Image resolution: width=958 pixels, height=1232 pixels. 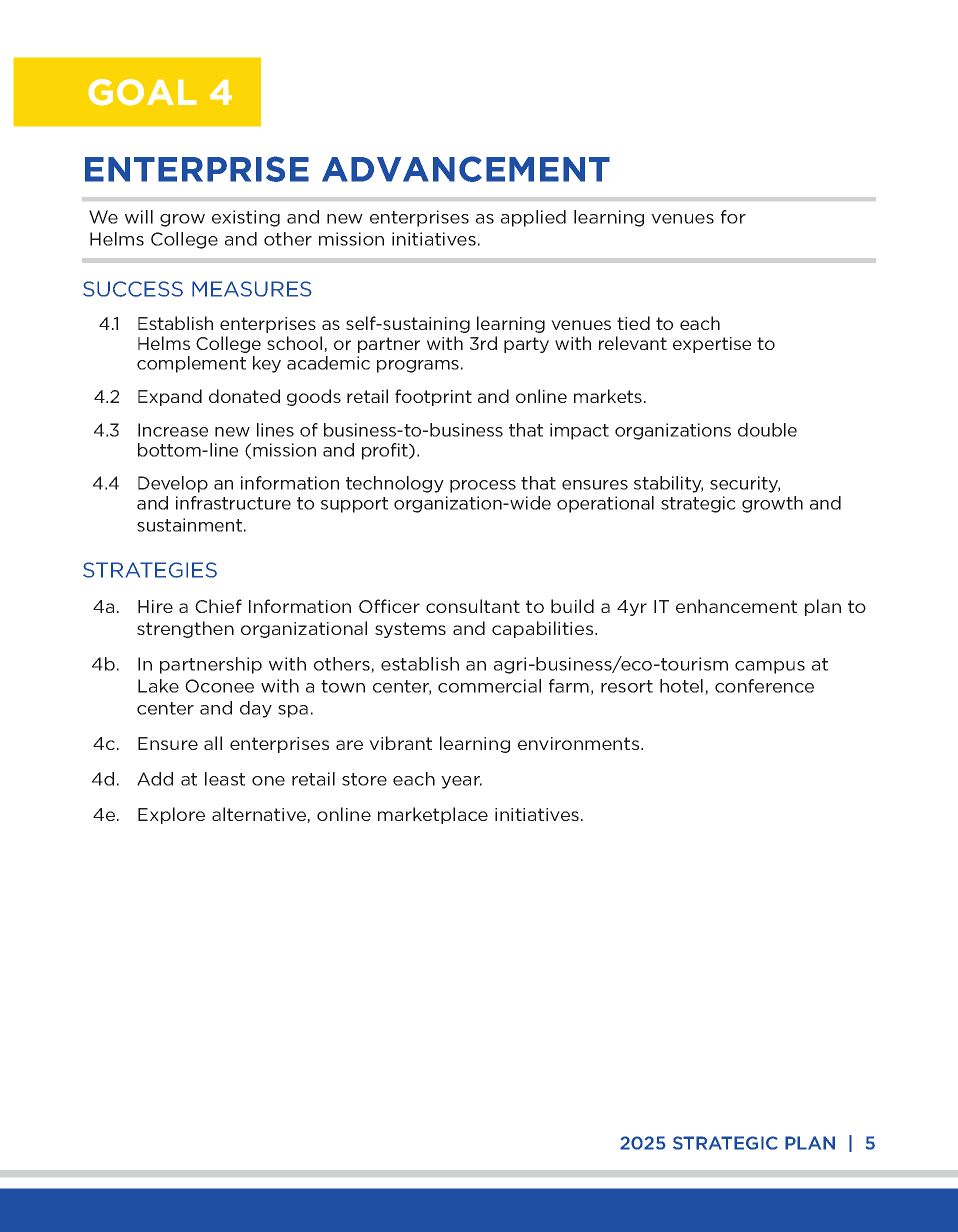 What do you see at coordinates (483, 486) in the page?
I see `process` at bounding box center [483, 486].
